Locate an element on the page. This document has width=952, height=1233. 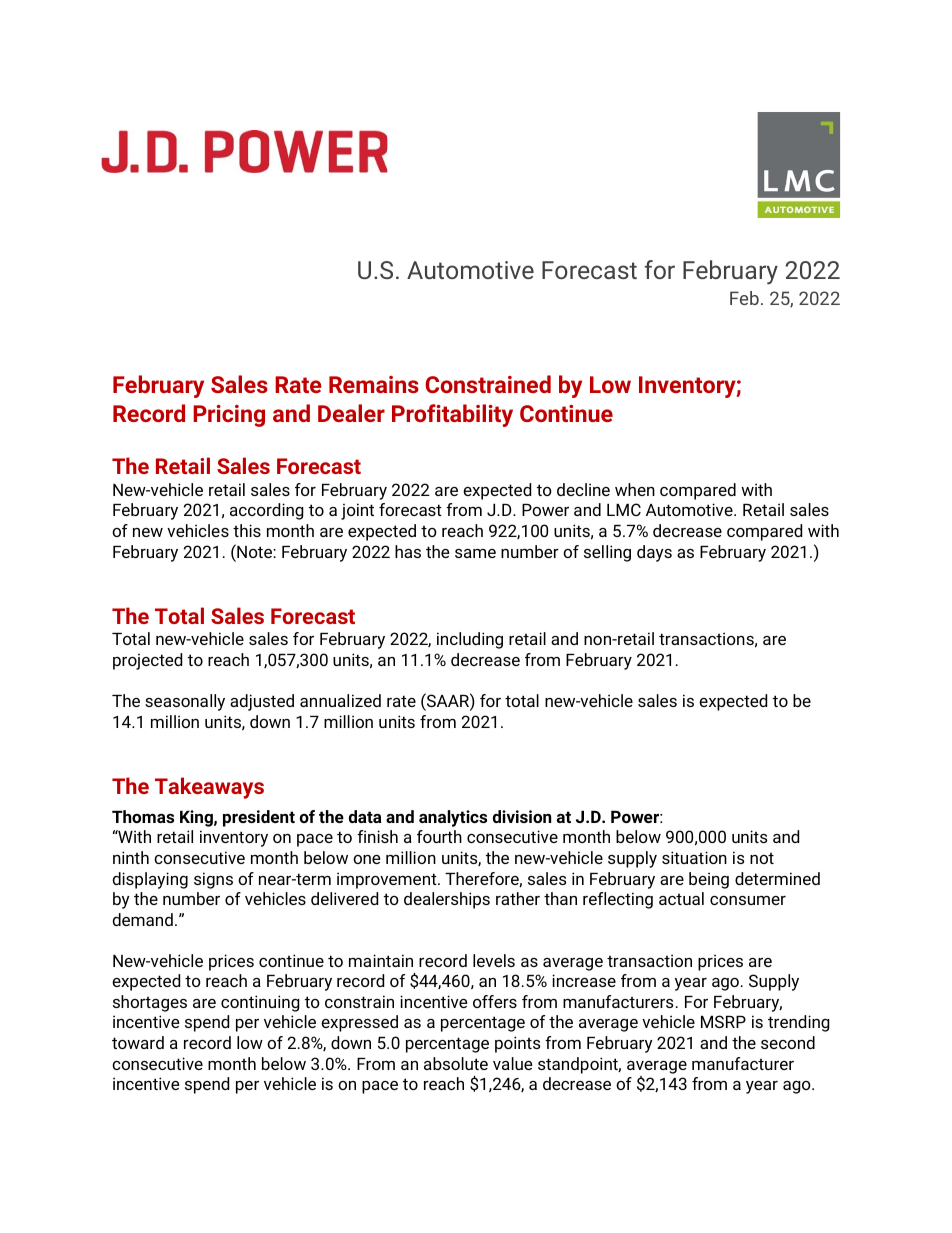
situation is located at coordinates (694, 857).
